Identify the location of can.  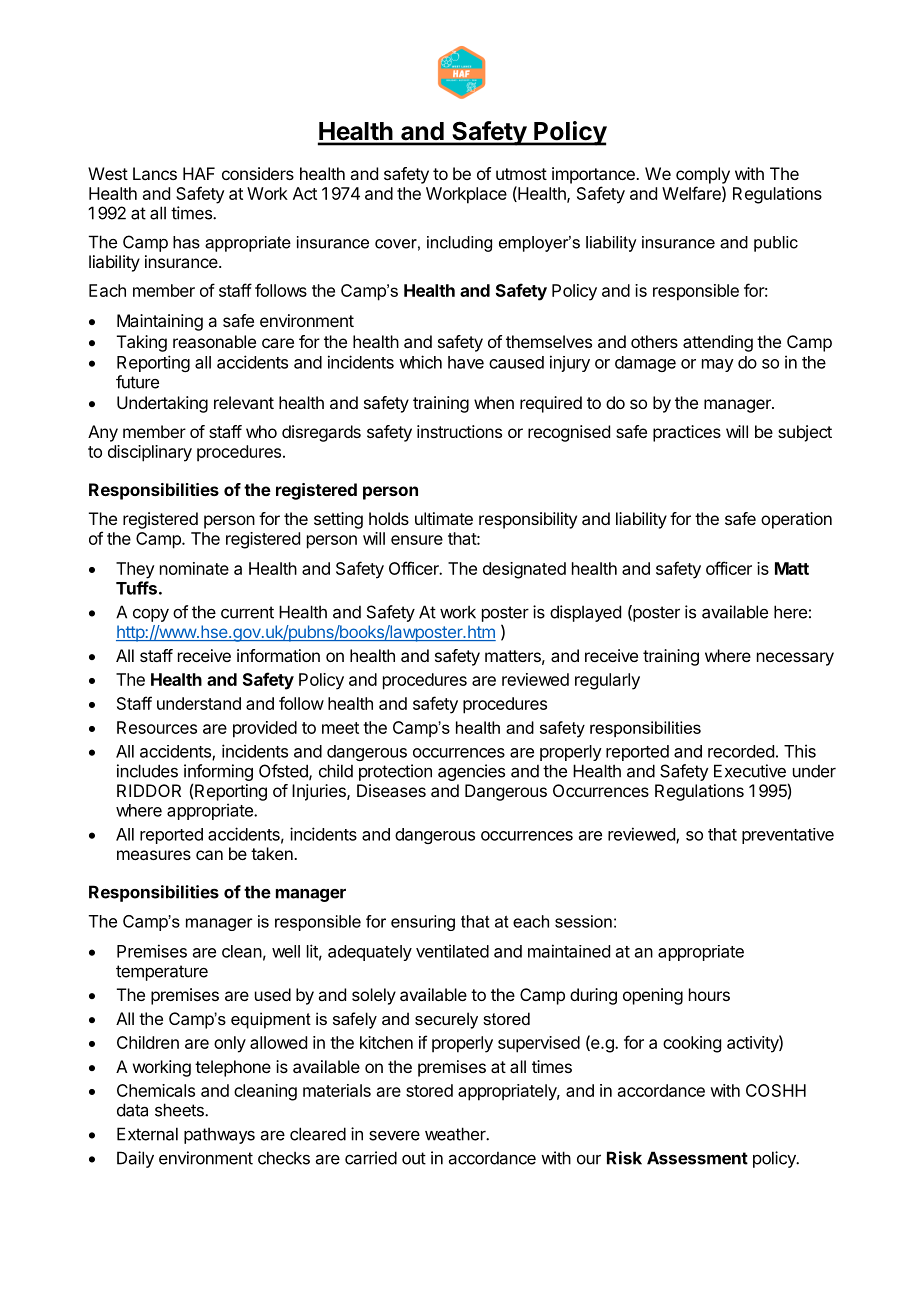
(209, 855).
